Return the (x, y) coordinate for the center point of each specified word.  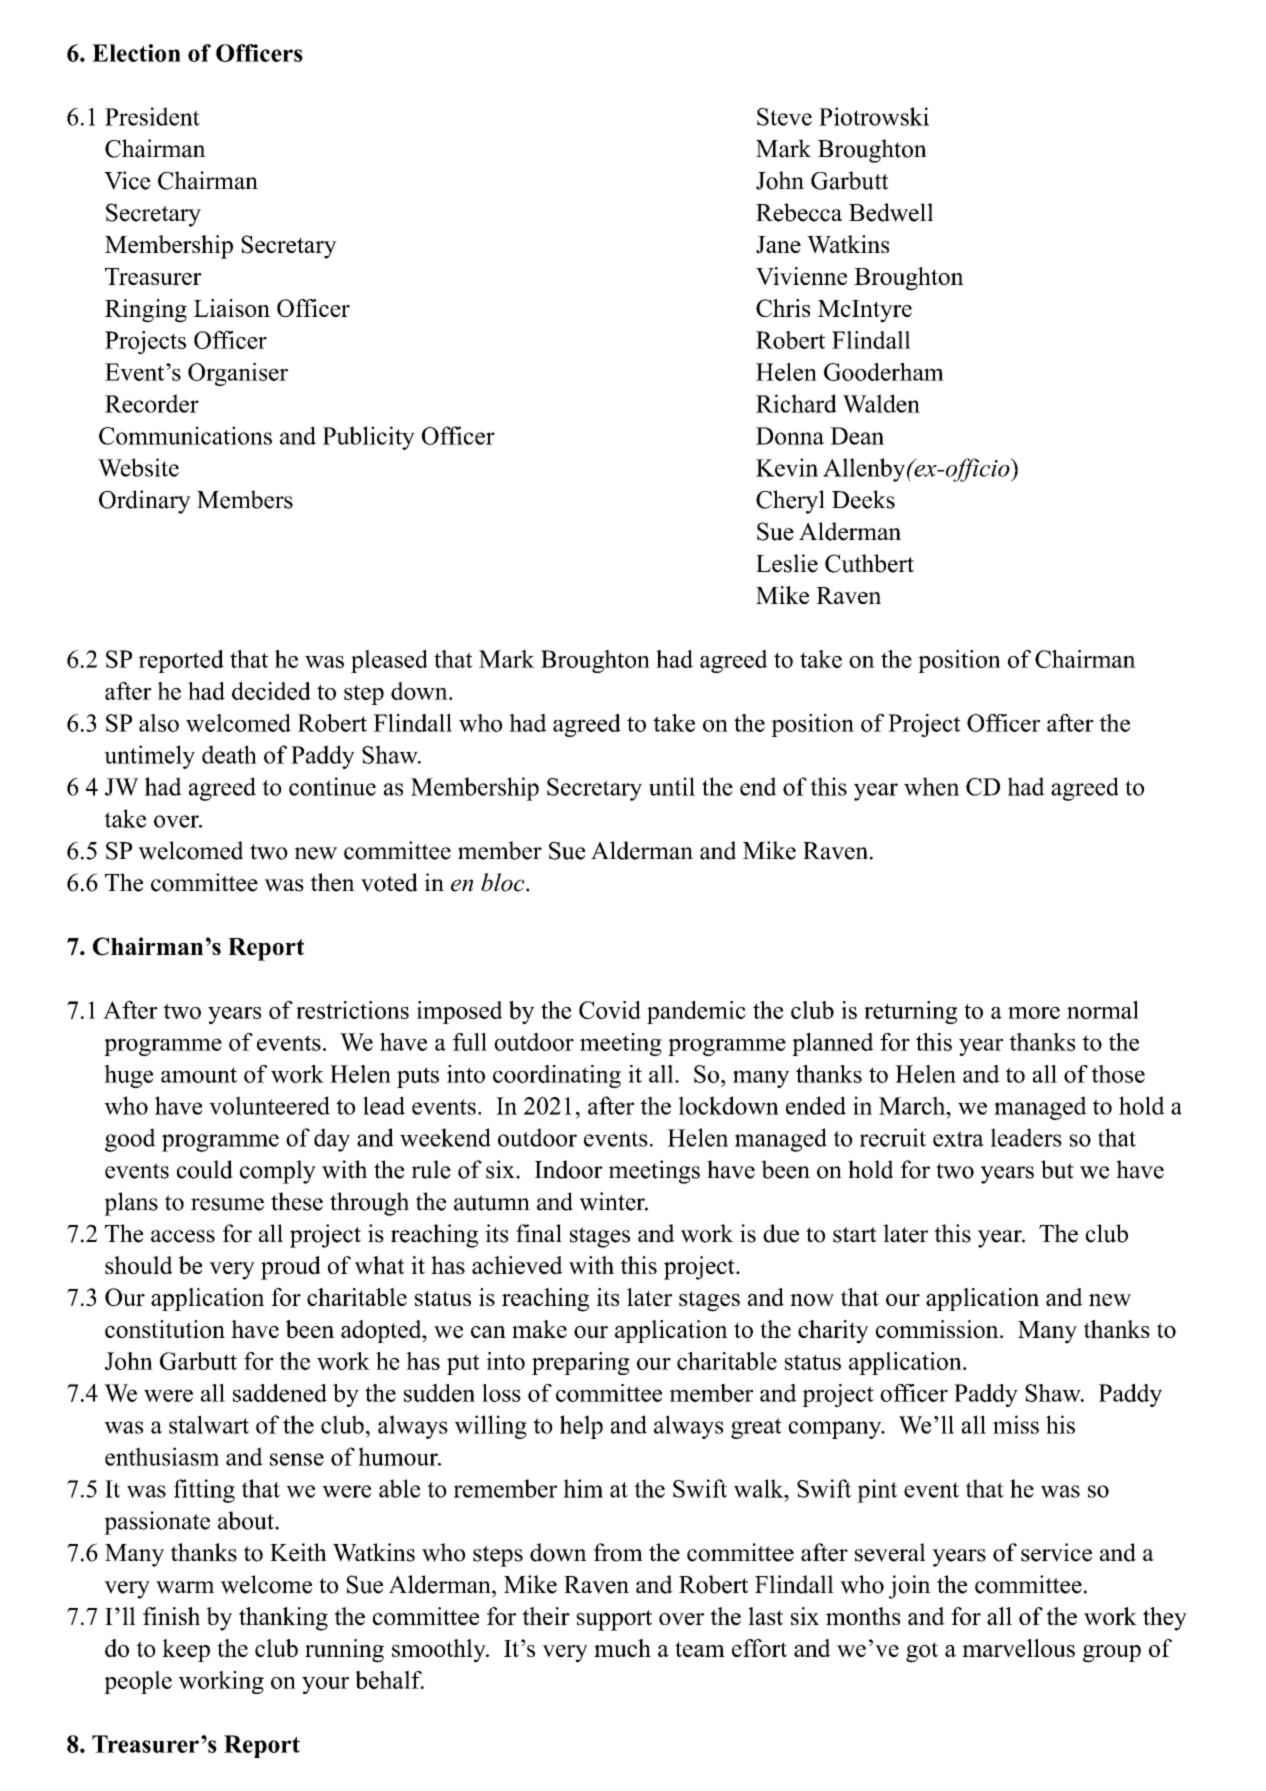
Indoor (569, 1169)
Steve (784, 117)
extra (958, 1139)
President (152, 116)
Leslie (787, 563)
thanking (283, 1619)
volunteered (269, 1105)
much (622, 1648)
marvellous (1018, 1648)
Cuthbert (869, 563)
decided (271, 691)
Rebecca (799, 212)
